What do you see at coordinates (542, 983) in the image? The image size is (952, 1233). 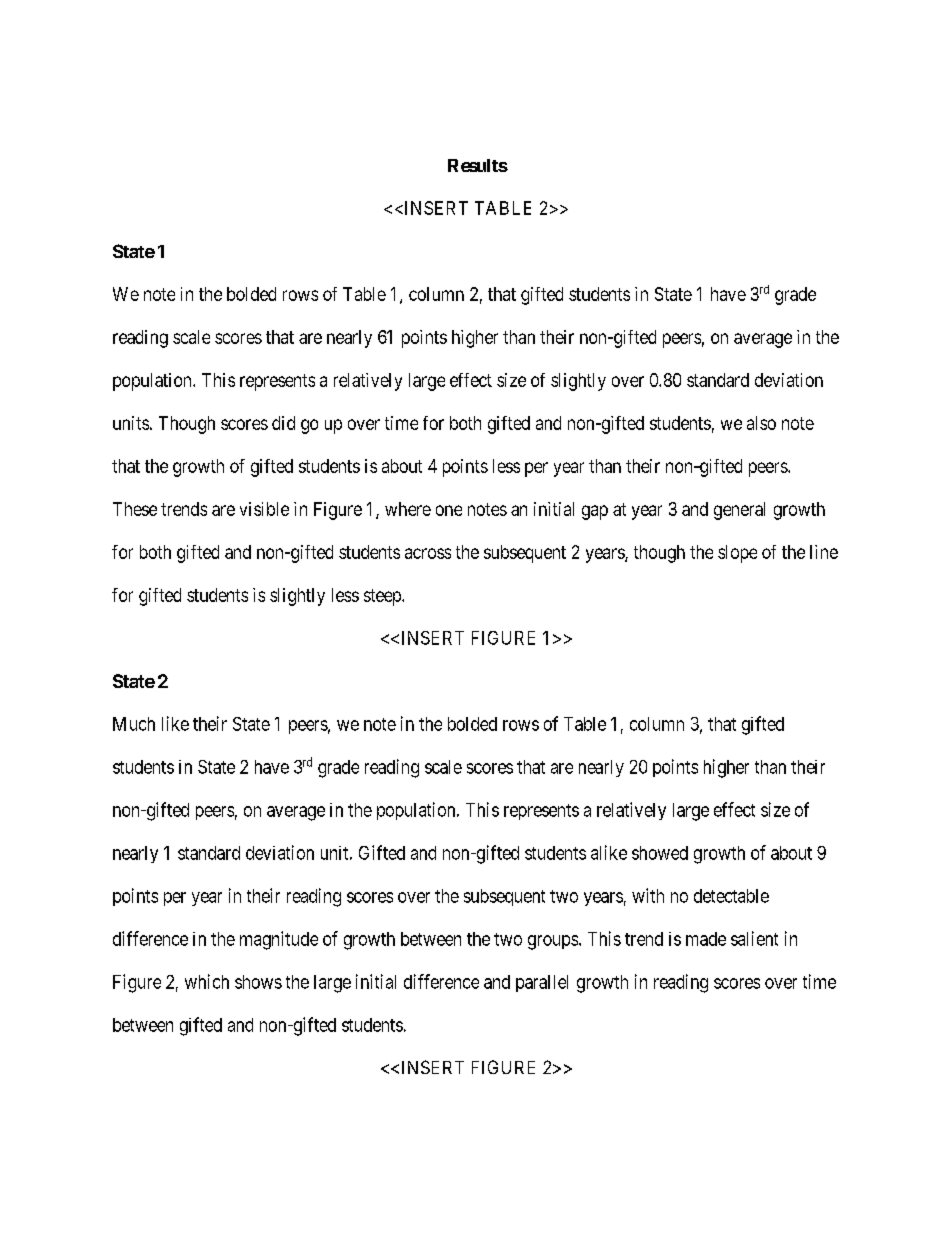 I see `parallel` at bounding box center [542, 983].
